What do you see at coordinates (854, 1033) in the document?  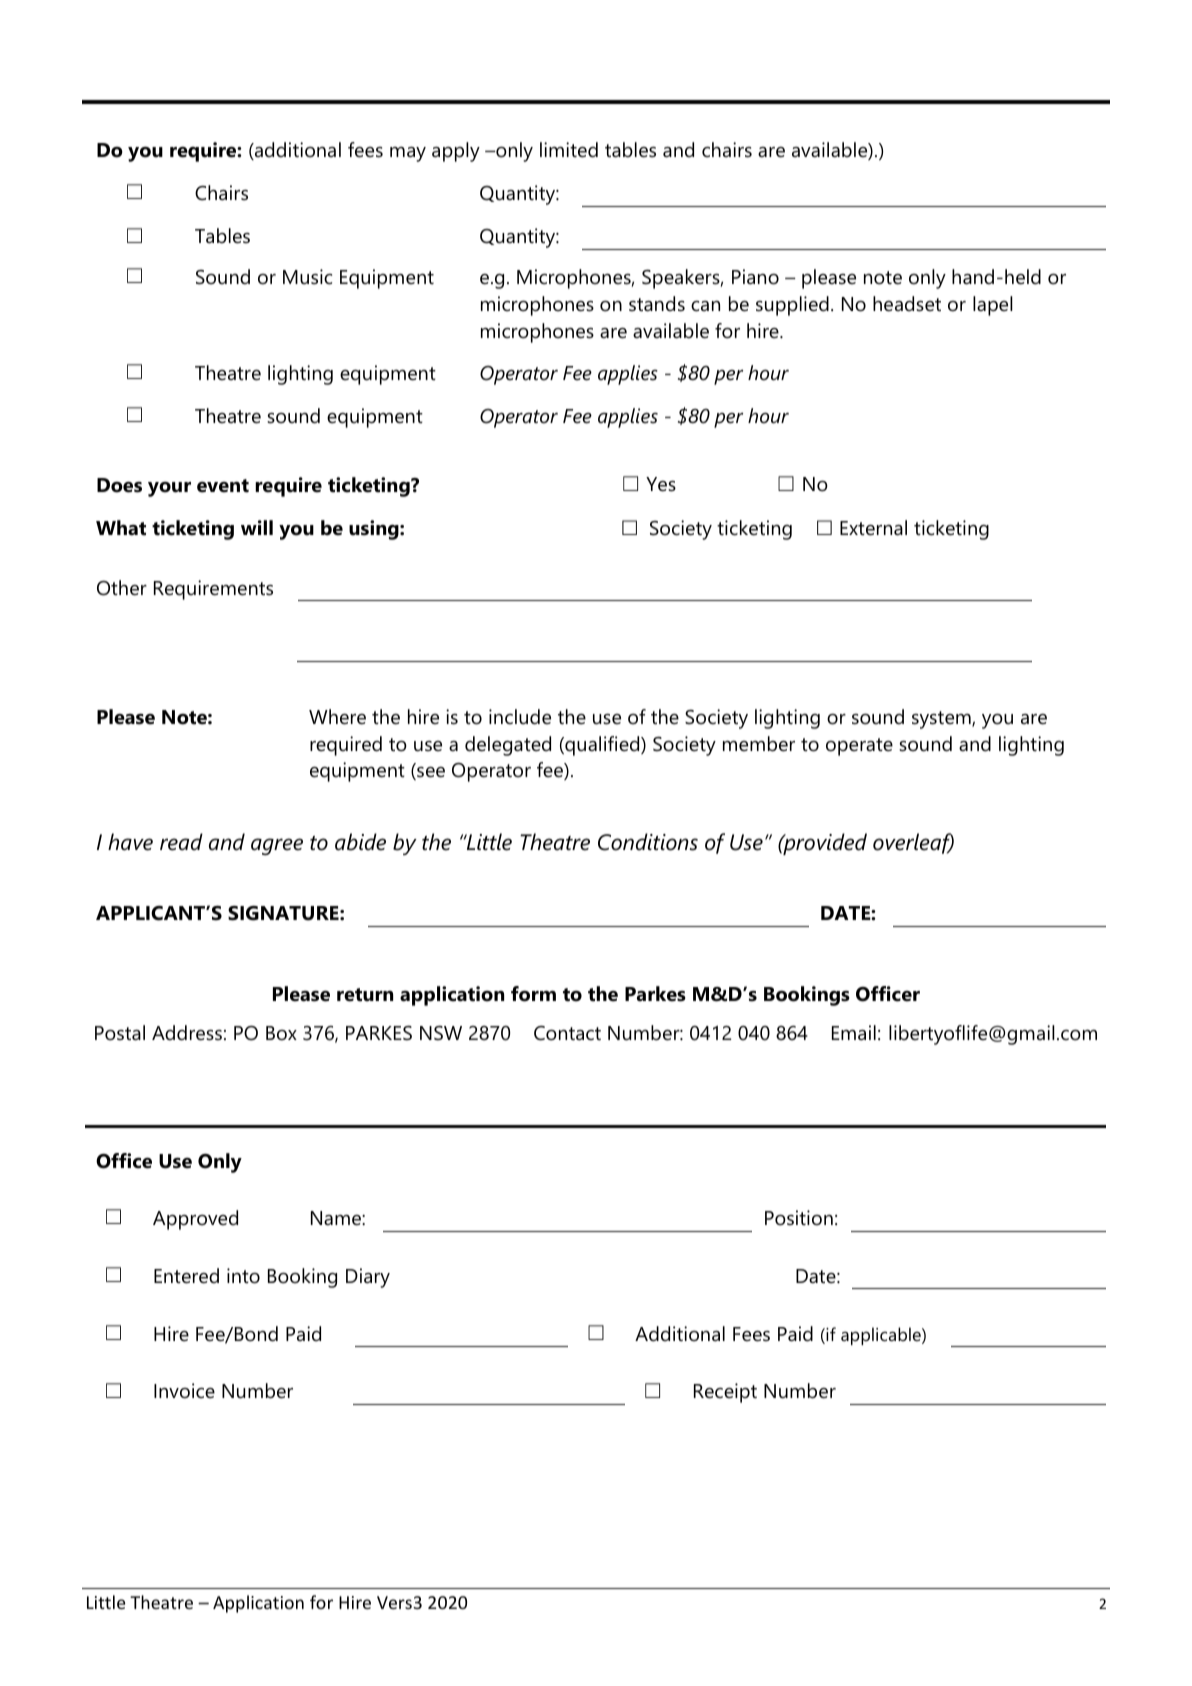 I see `Email` at bounding box center [854, 1033].
